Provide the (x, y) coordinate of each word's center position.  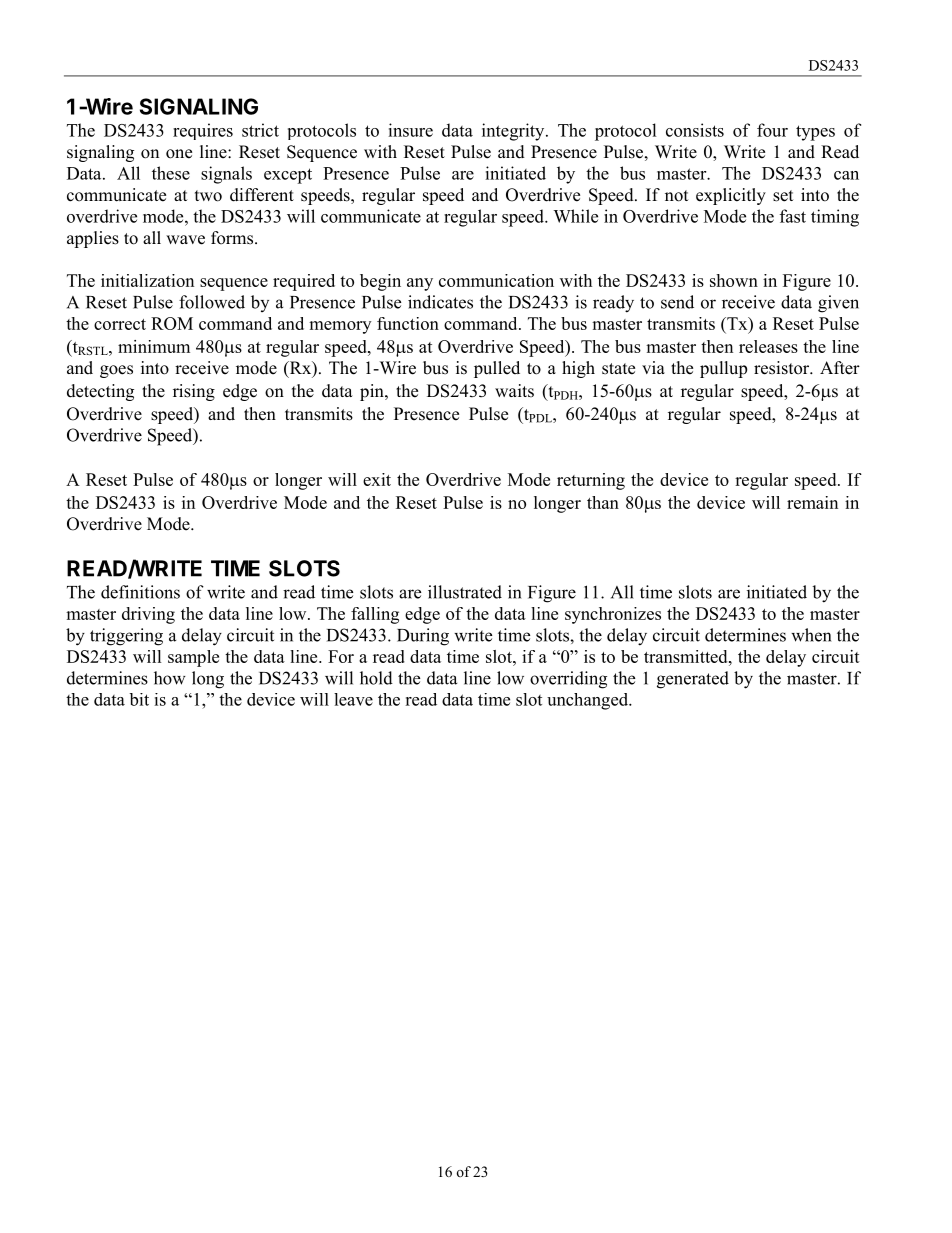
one (179, 154)
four (772, 130)
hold (376, 678)
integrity (514, 132)
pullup (723, 369)
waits (514, 391)
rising (194, 392)
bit (139, 699)
